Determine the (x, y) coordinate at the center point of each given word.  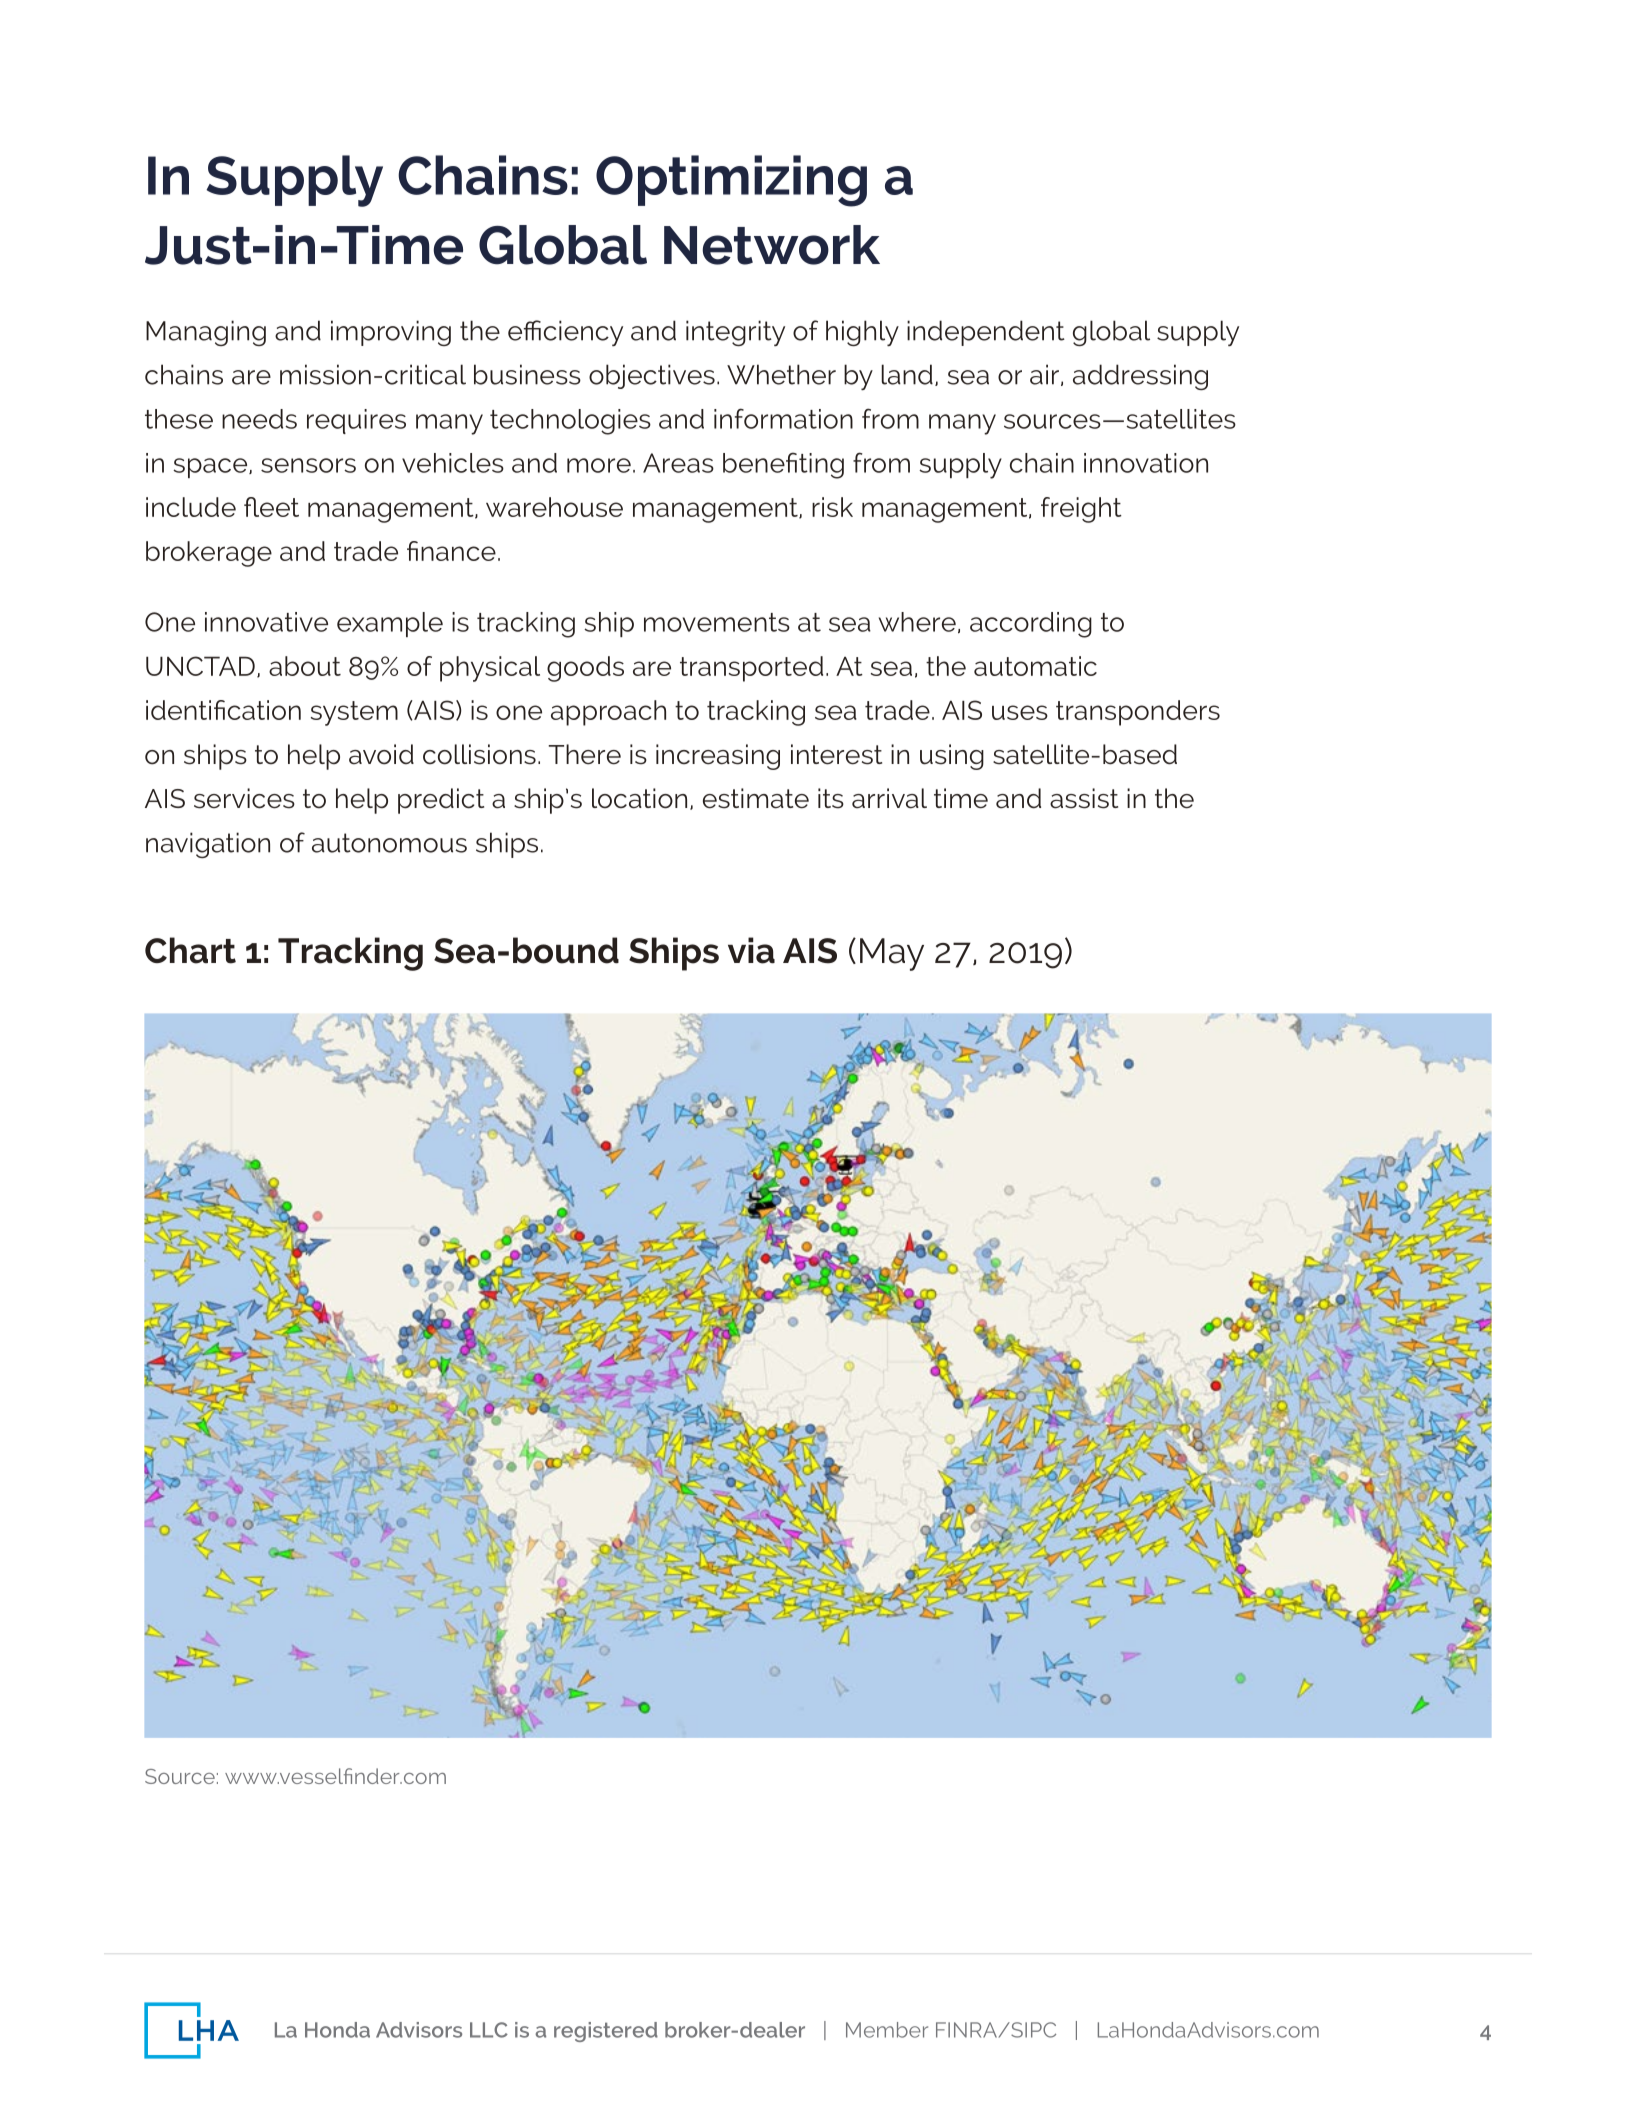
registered (606, 2032)
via (751, 950)
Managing (206, 333)
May (892, 954)
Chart (190, 950)
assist (1084, 798)
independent (986, 333)
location (639, 798)
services (244, 798)
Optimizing (731, 181)
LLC (489, 2030)
